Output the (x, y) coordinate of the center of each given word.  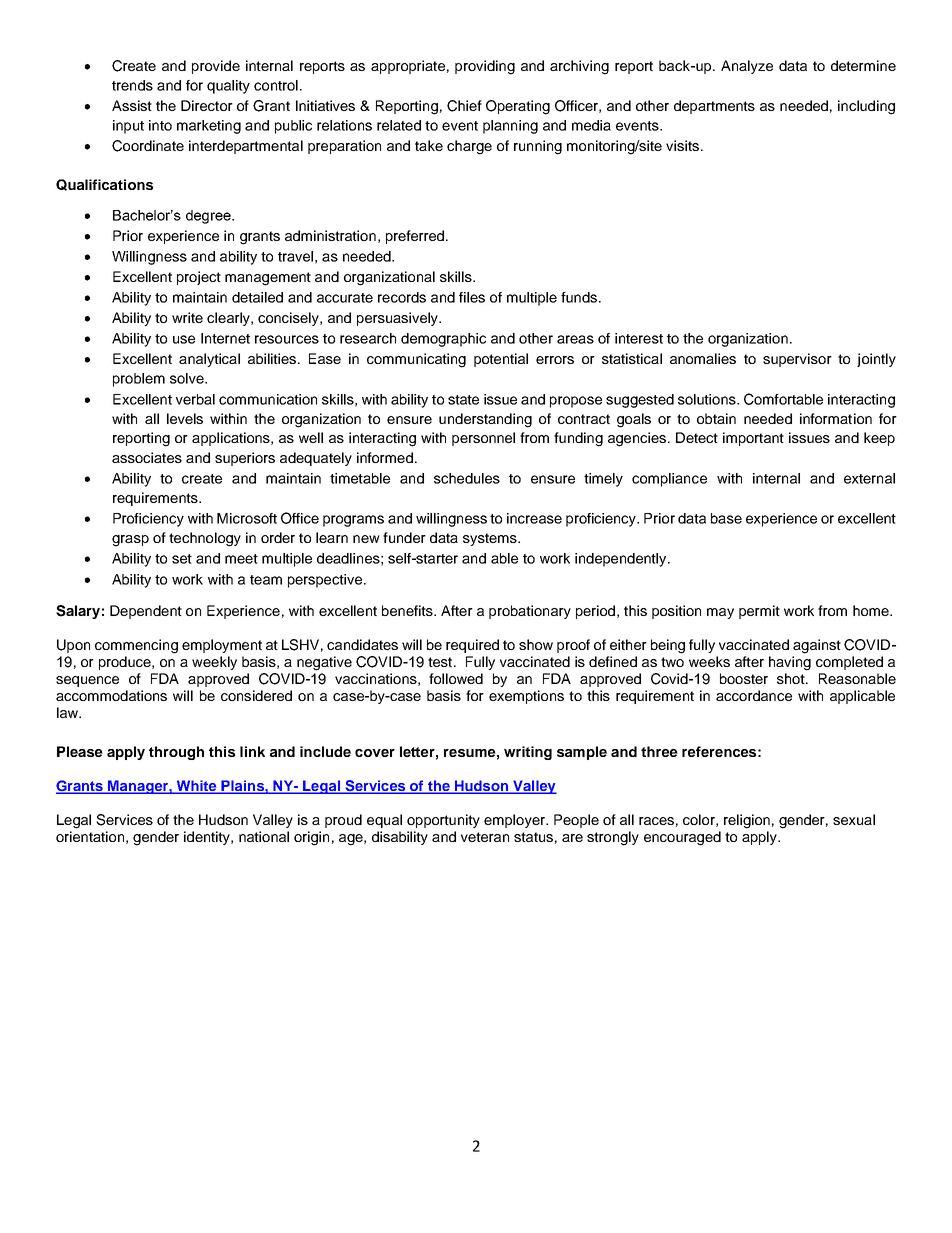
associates (147, 457)
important (753, 439)
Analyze (747, 67)
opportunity (443, 821)
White (196, 787)
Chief (464, 106)
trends (132, 85)
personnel (483, 439)
